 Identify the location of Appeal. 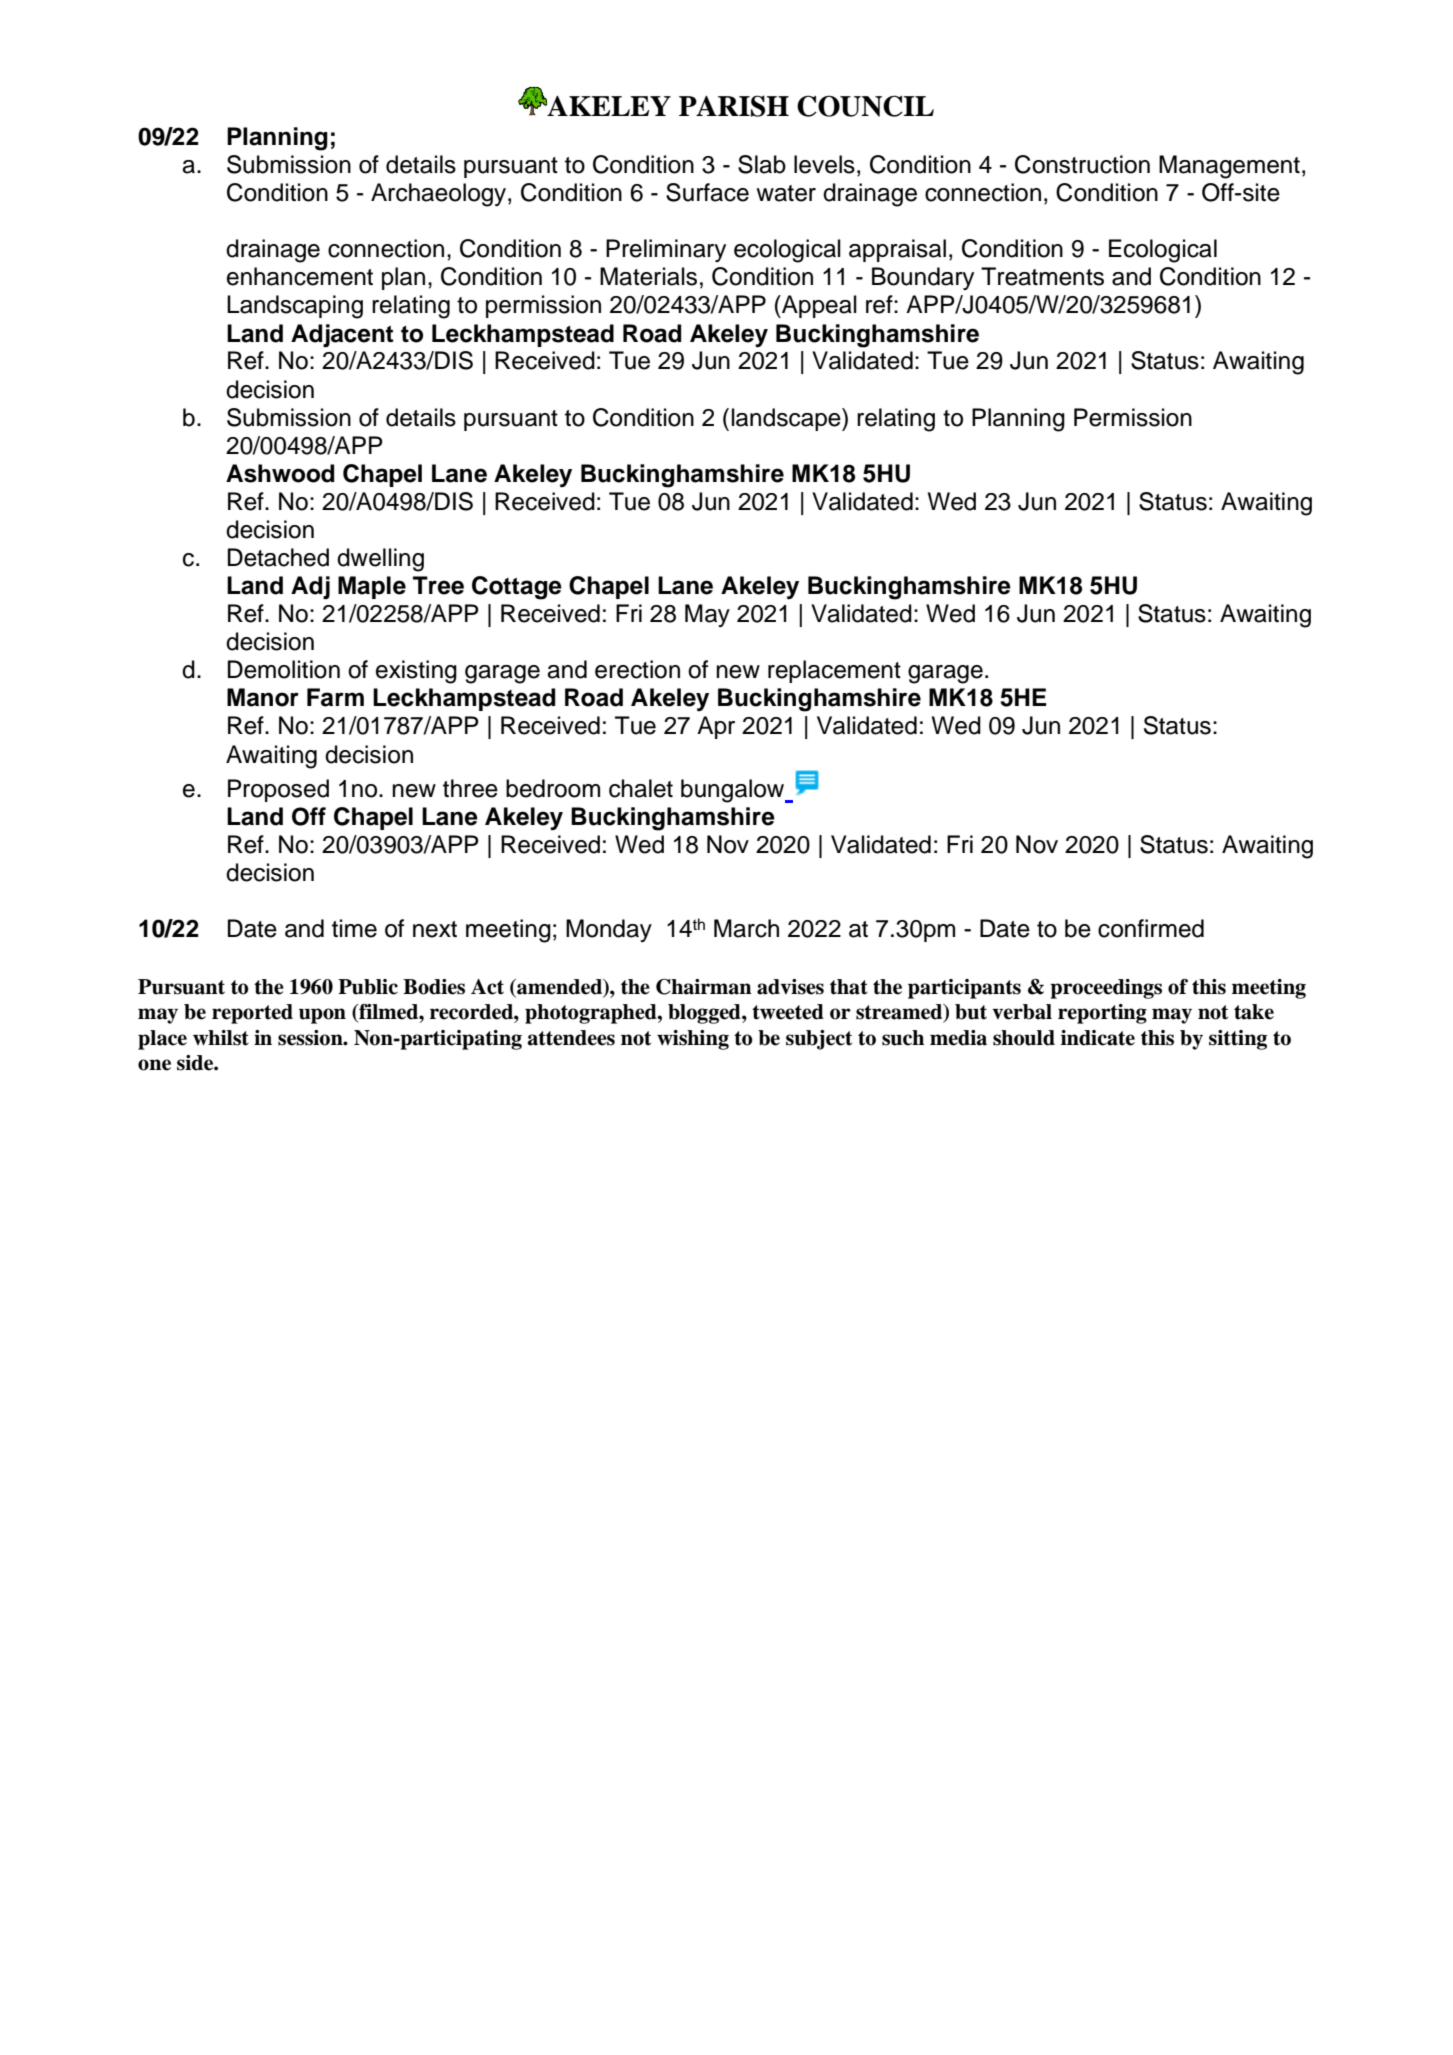
(818, 306).
